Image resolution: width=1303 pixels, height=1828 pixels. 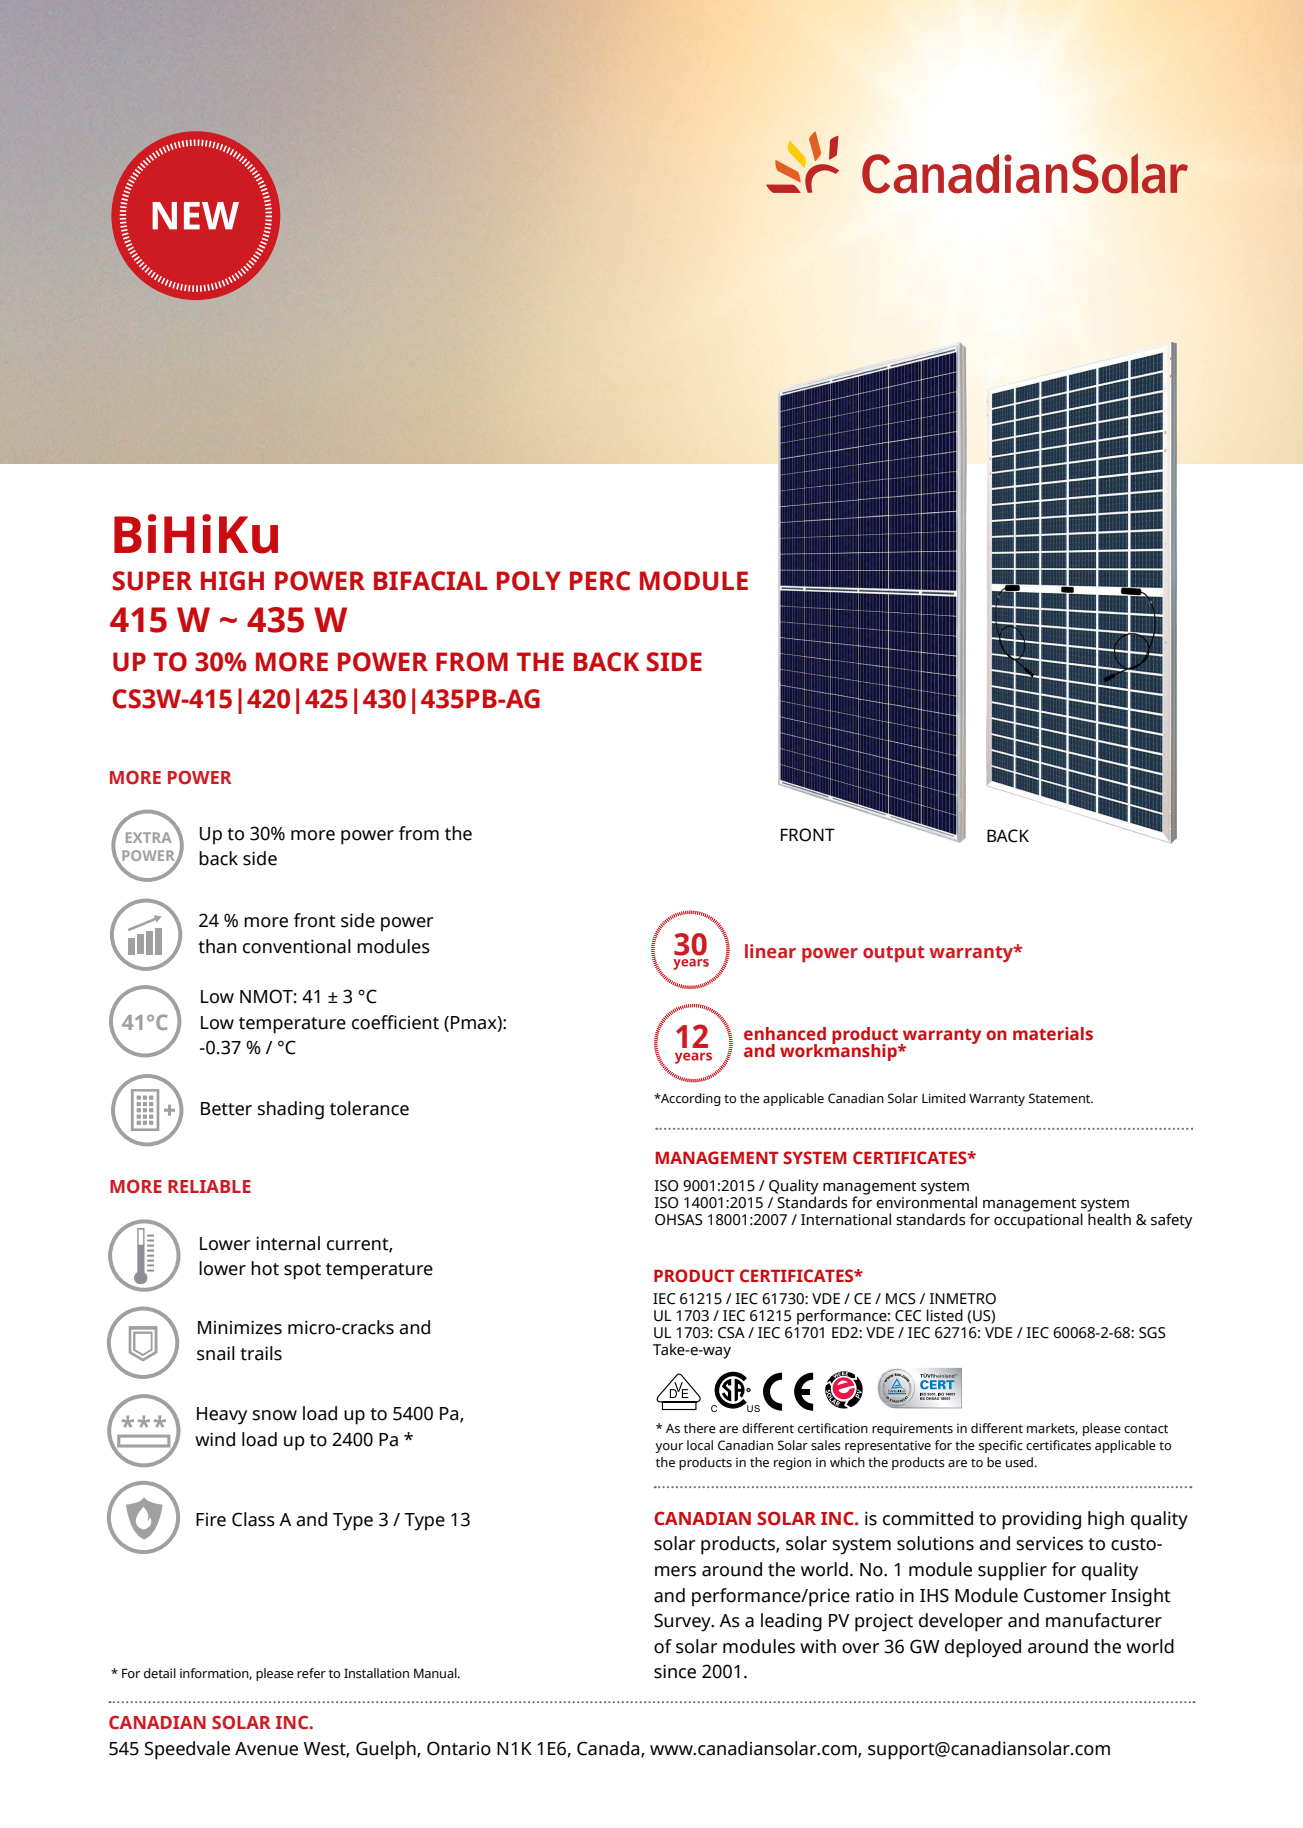 I want to click on deployed, so click(x=983, y=1648).
